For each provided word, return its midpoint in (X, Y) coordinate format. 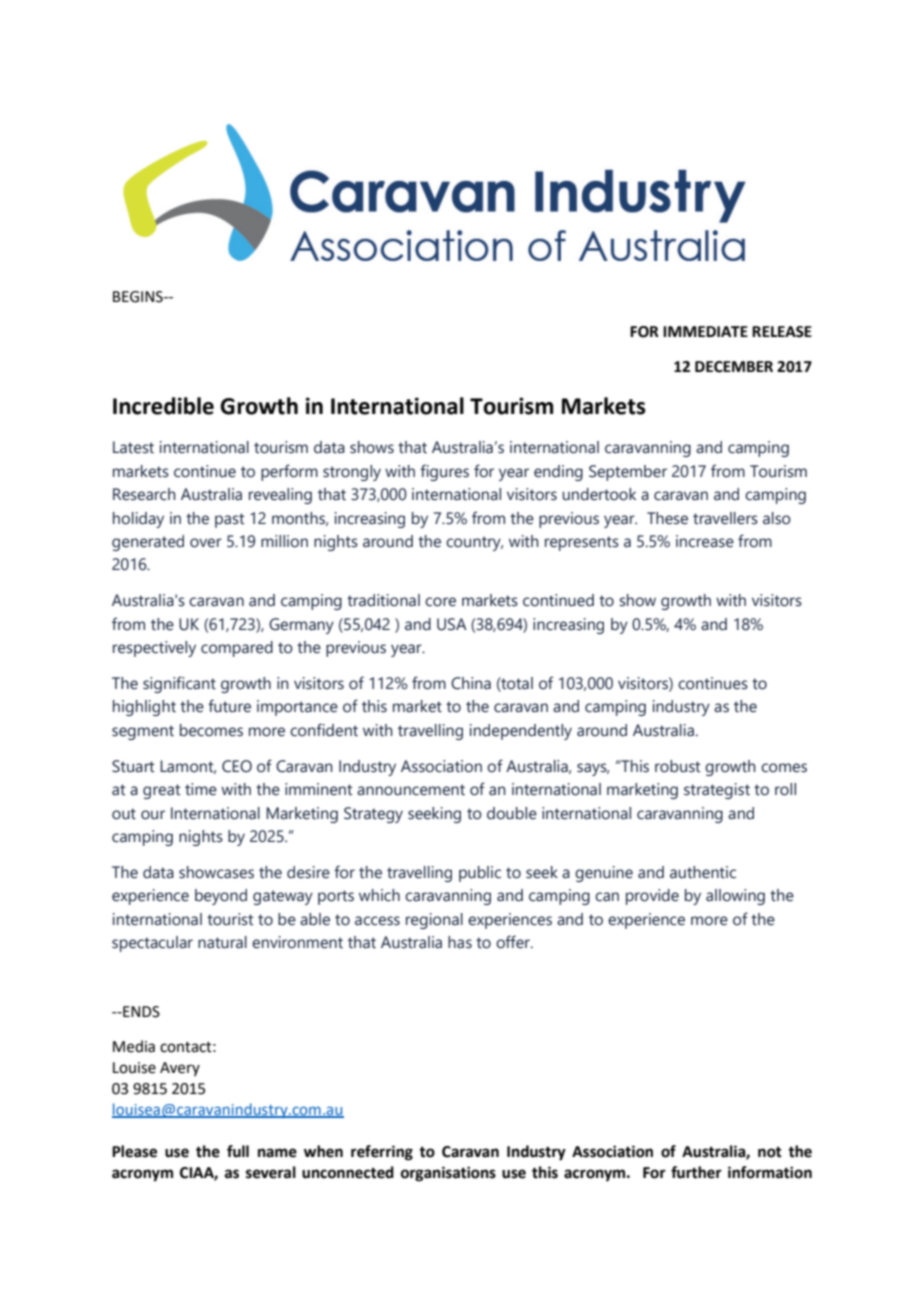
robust (678, 766)
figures (444, 472)
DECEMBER (734, 367)
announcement (411, 790)
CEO (237, 766)
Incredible (163, 406)
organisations (448, 1174)
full (238, 1151)
